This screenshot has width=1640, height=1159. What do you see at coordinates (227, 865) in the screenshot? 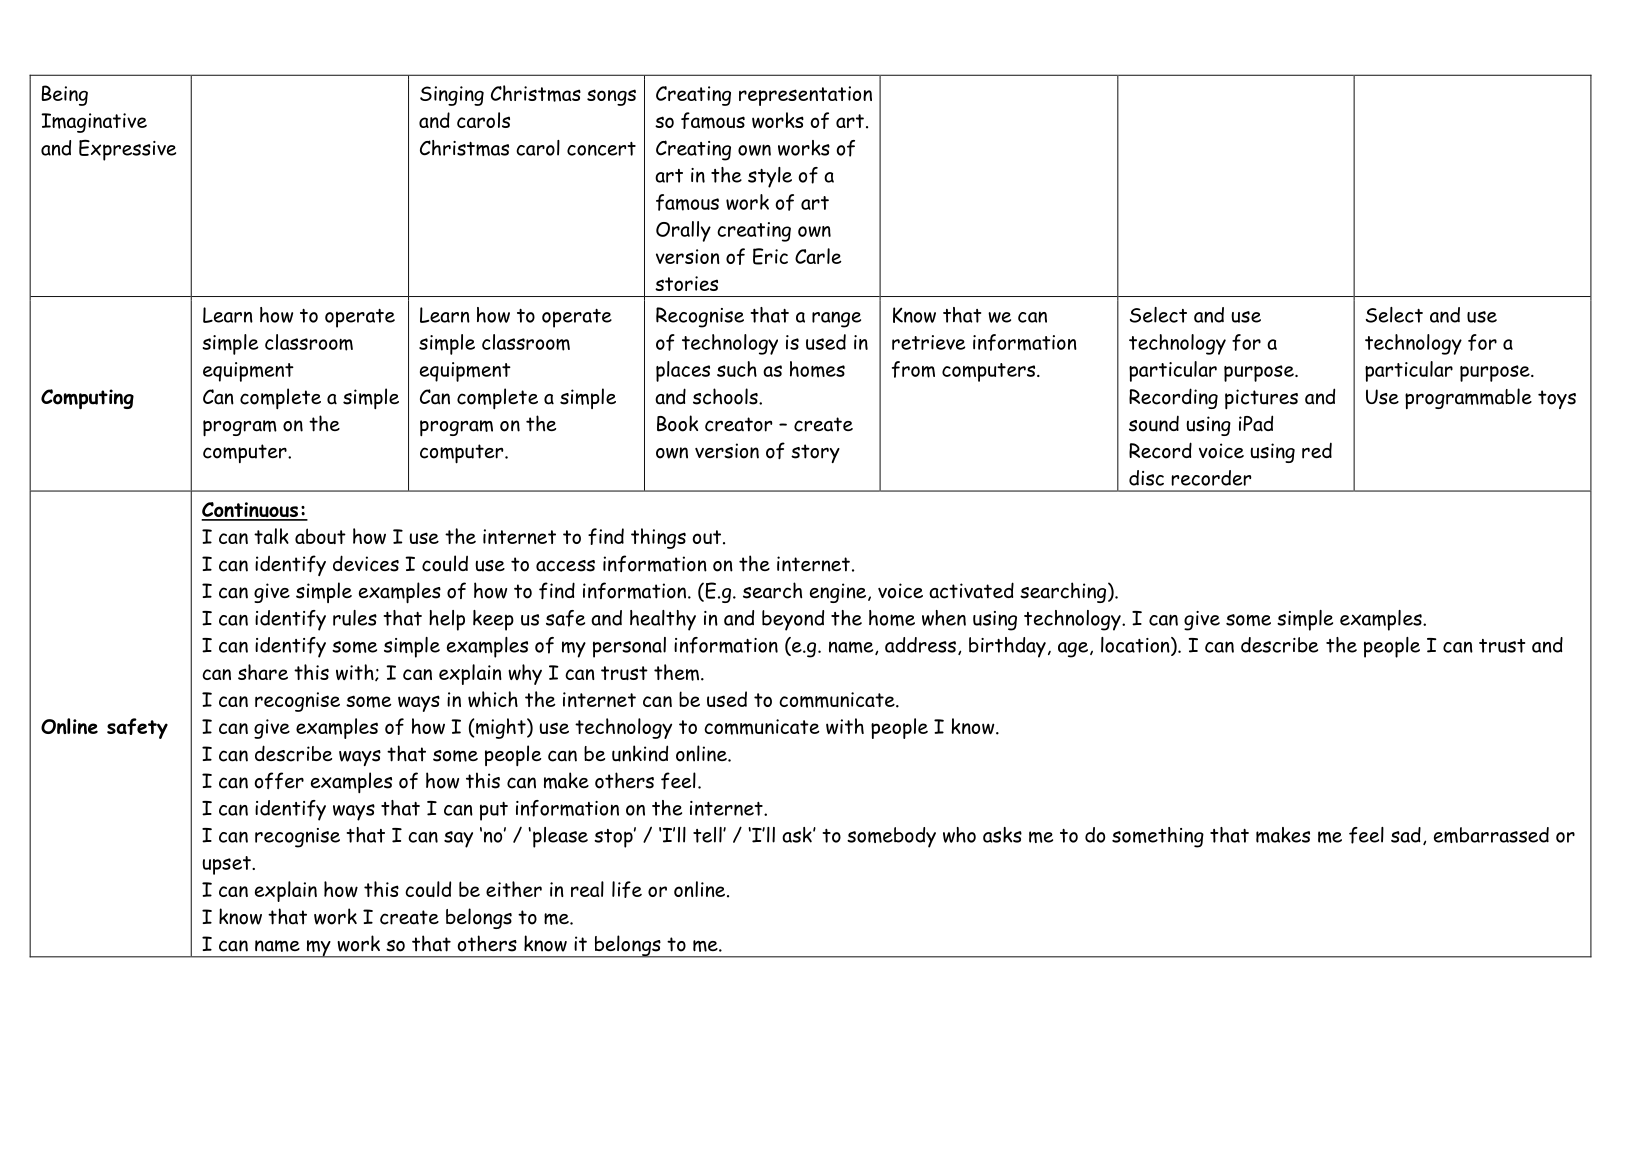
I see `upset` at bounding box center [227, 865].
